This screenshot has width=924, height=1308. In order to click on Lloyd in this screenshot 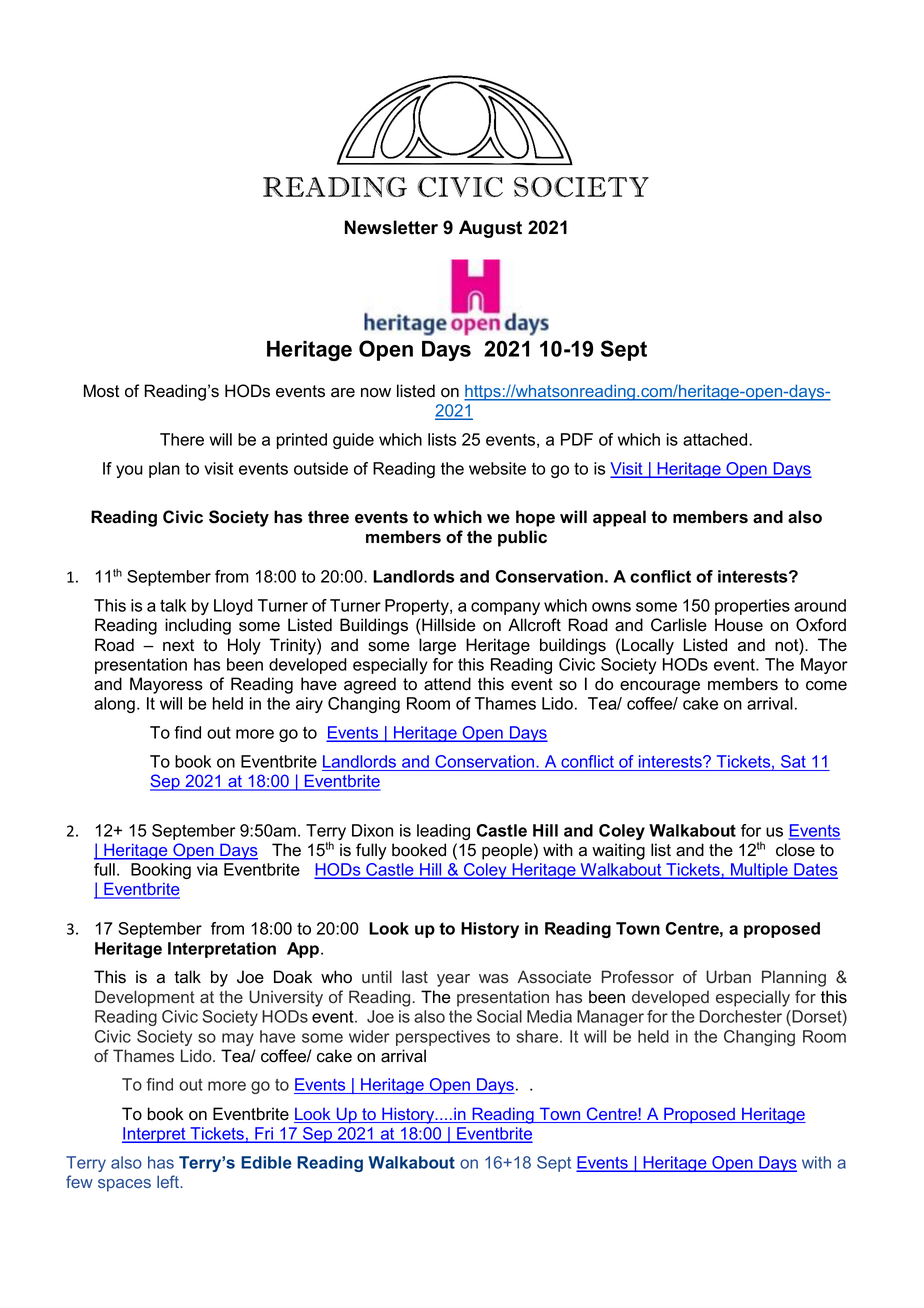, I will do `click(233, 607)`.
